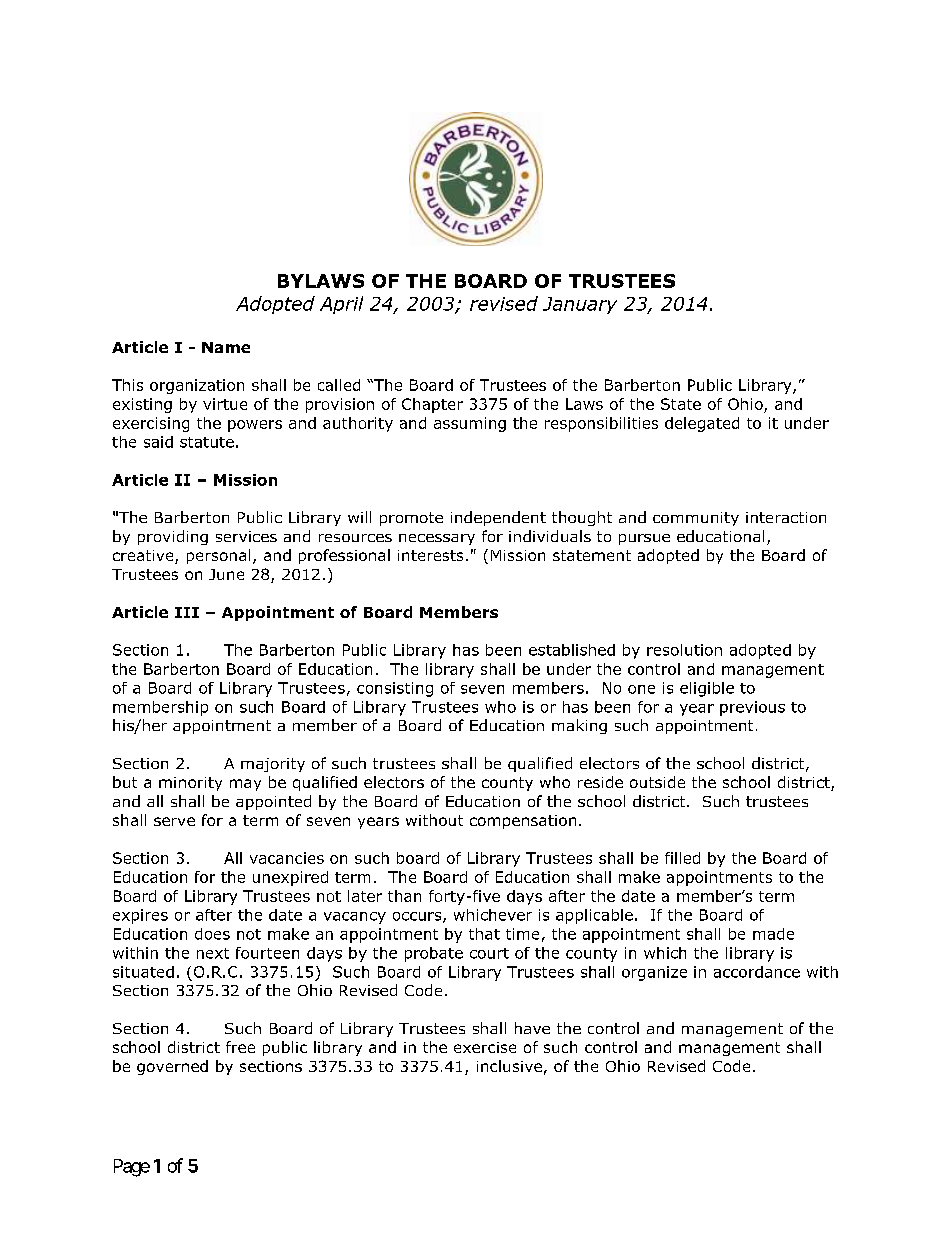 This document has width=952, height=1233. Describe the element at coordinates (212, 934) in the document. I see `does` at that location.
